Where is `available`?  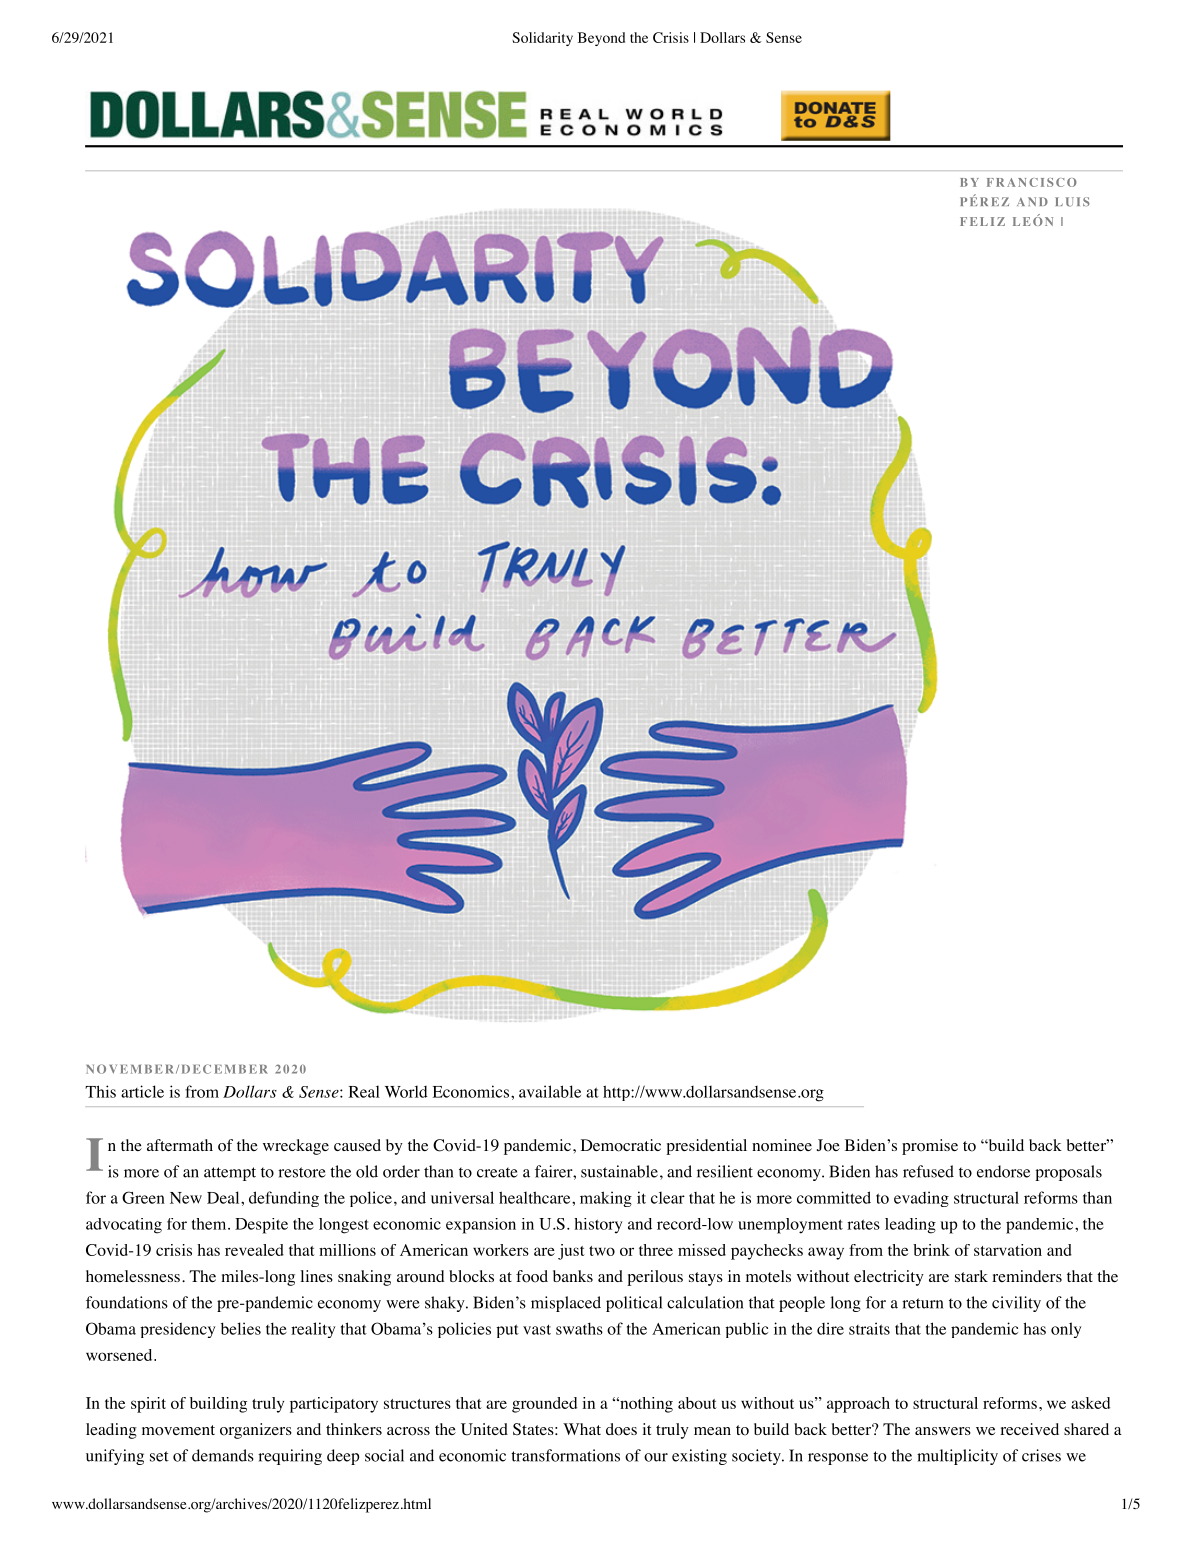 available is located at coordinates (550, 1091).
